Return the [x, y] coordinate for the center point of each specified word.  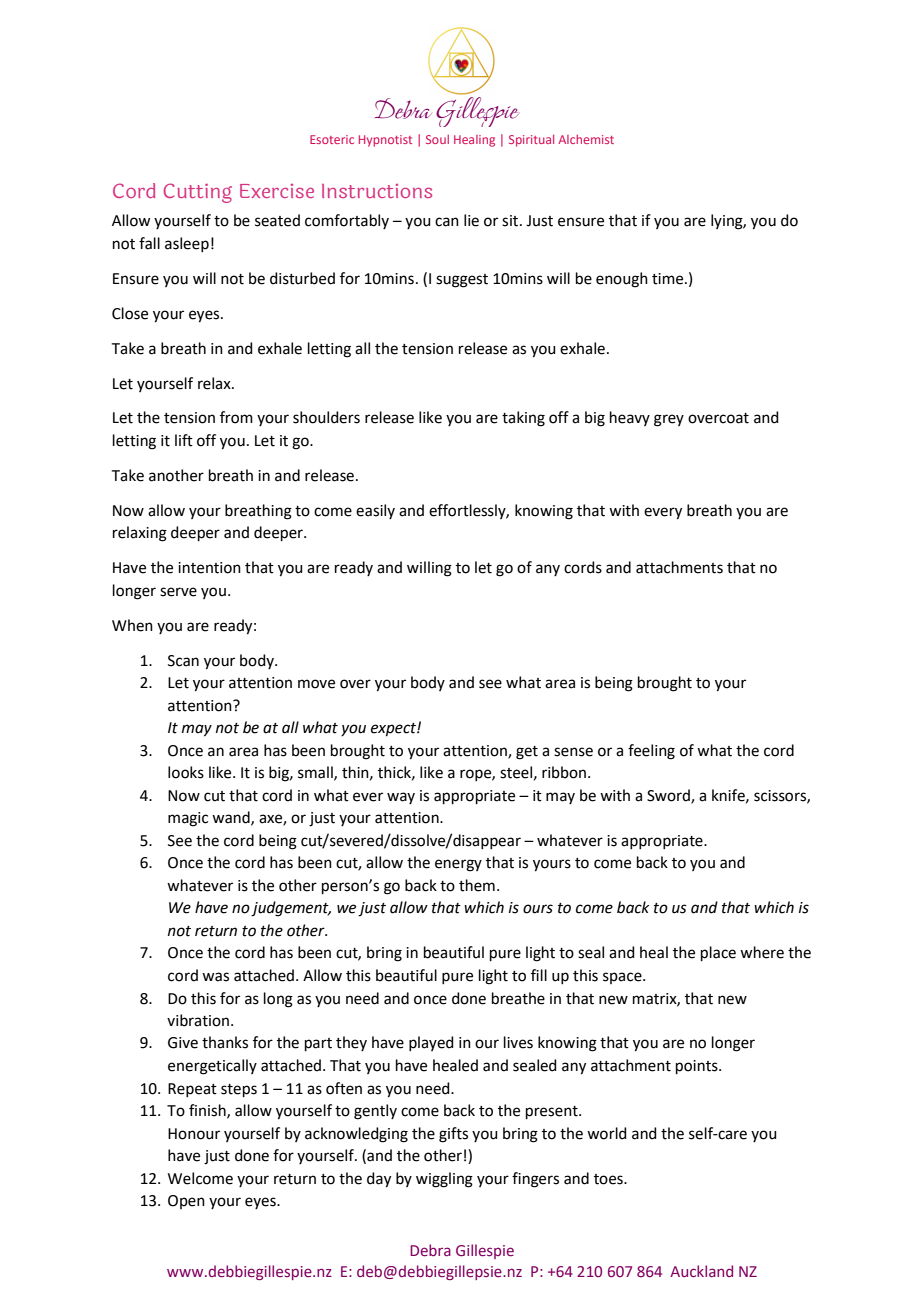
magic [188, 819]
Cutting [198, 193]
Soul [437, 139]
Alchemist [586, 139]
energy [458, 865]
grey [669, 420]
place [718, 953]
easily [375, 511]
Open [186, 1202]
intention [209, 568]
